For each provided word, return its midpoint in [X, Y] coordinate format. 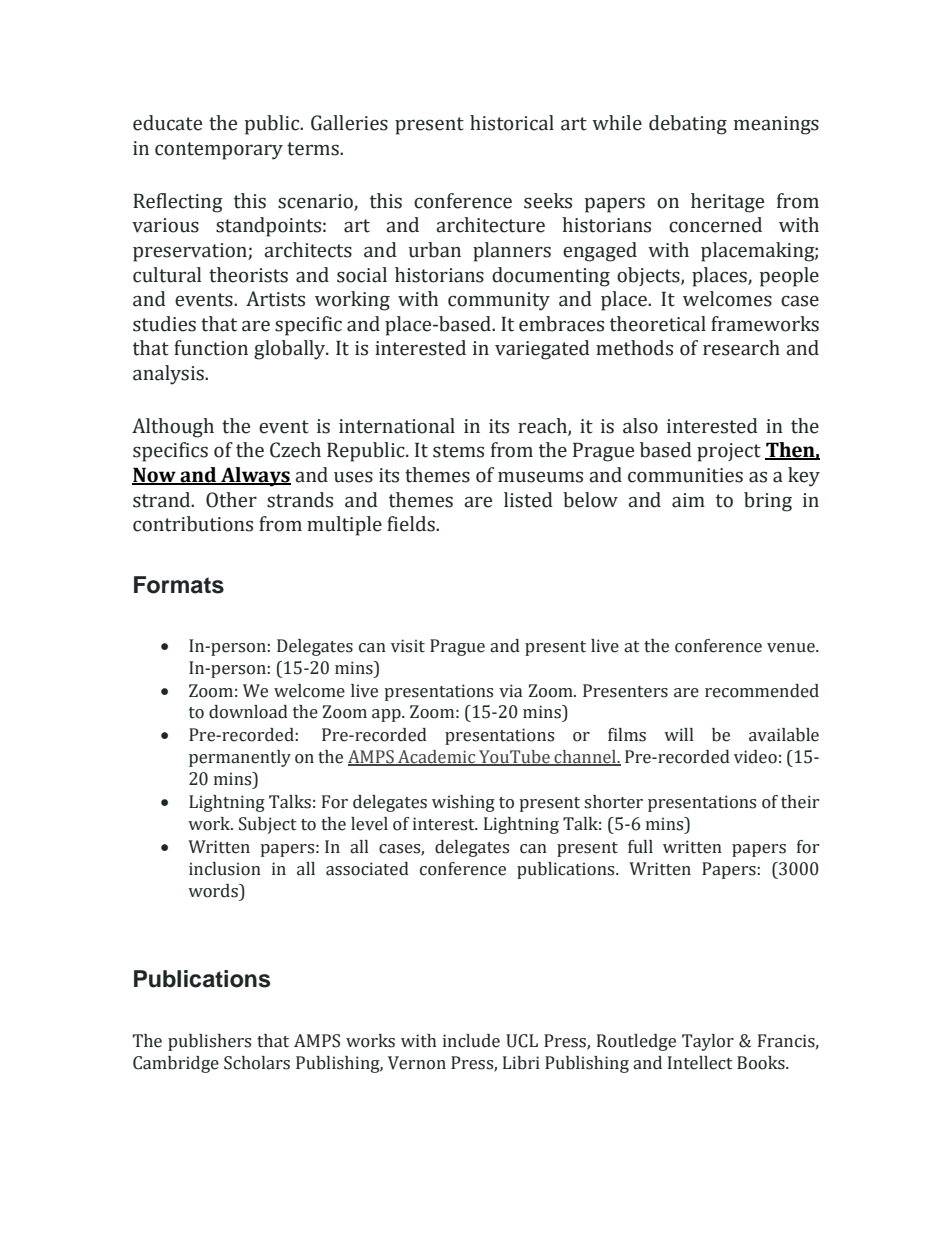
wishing [463, 803]
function [211, 348]
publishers [209, 1042]
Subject [268, 825]
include [471, 1041]
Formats [179, 585]
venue [792, 648]
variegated [542, 350]
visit [408, 646]
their [800, 802]
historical [512, 123]
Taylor [708, 1042]
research [741, 348]
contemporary [219, 151]
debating [688, 125]
